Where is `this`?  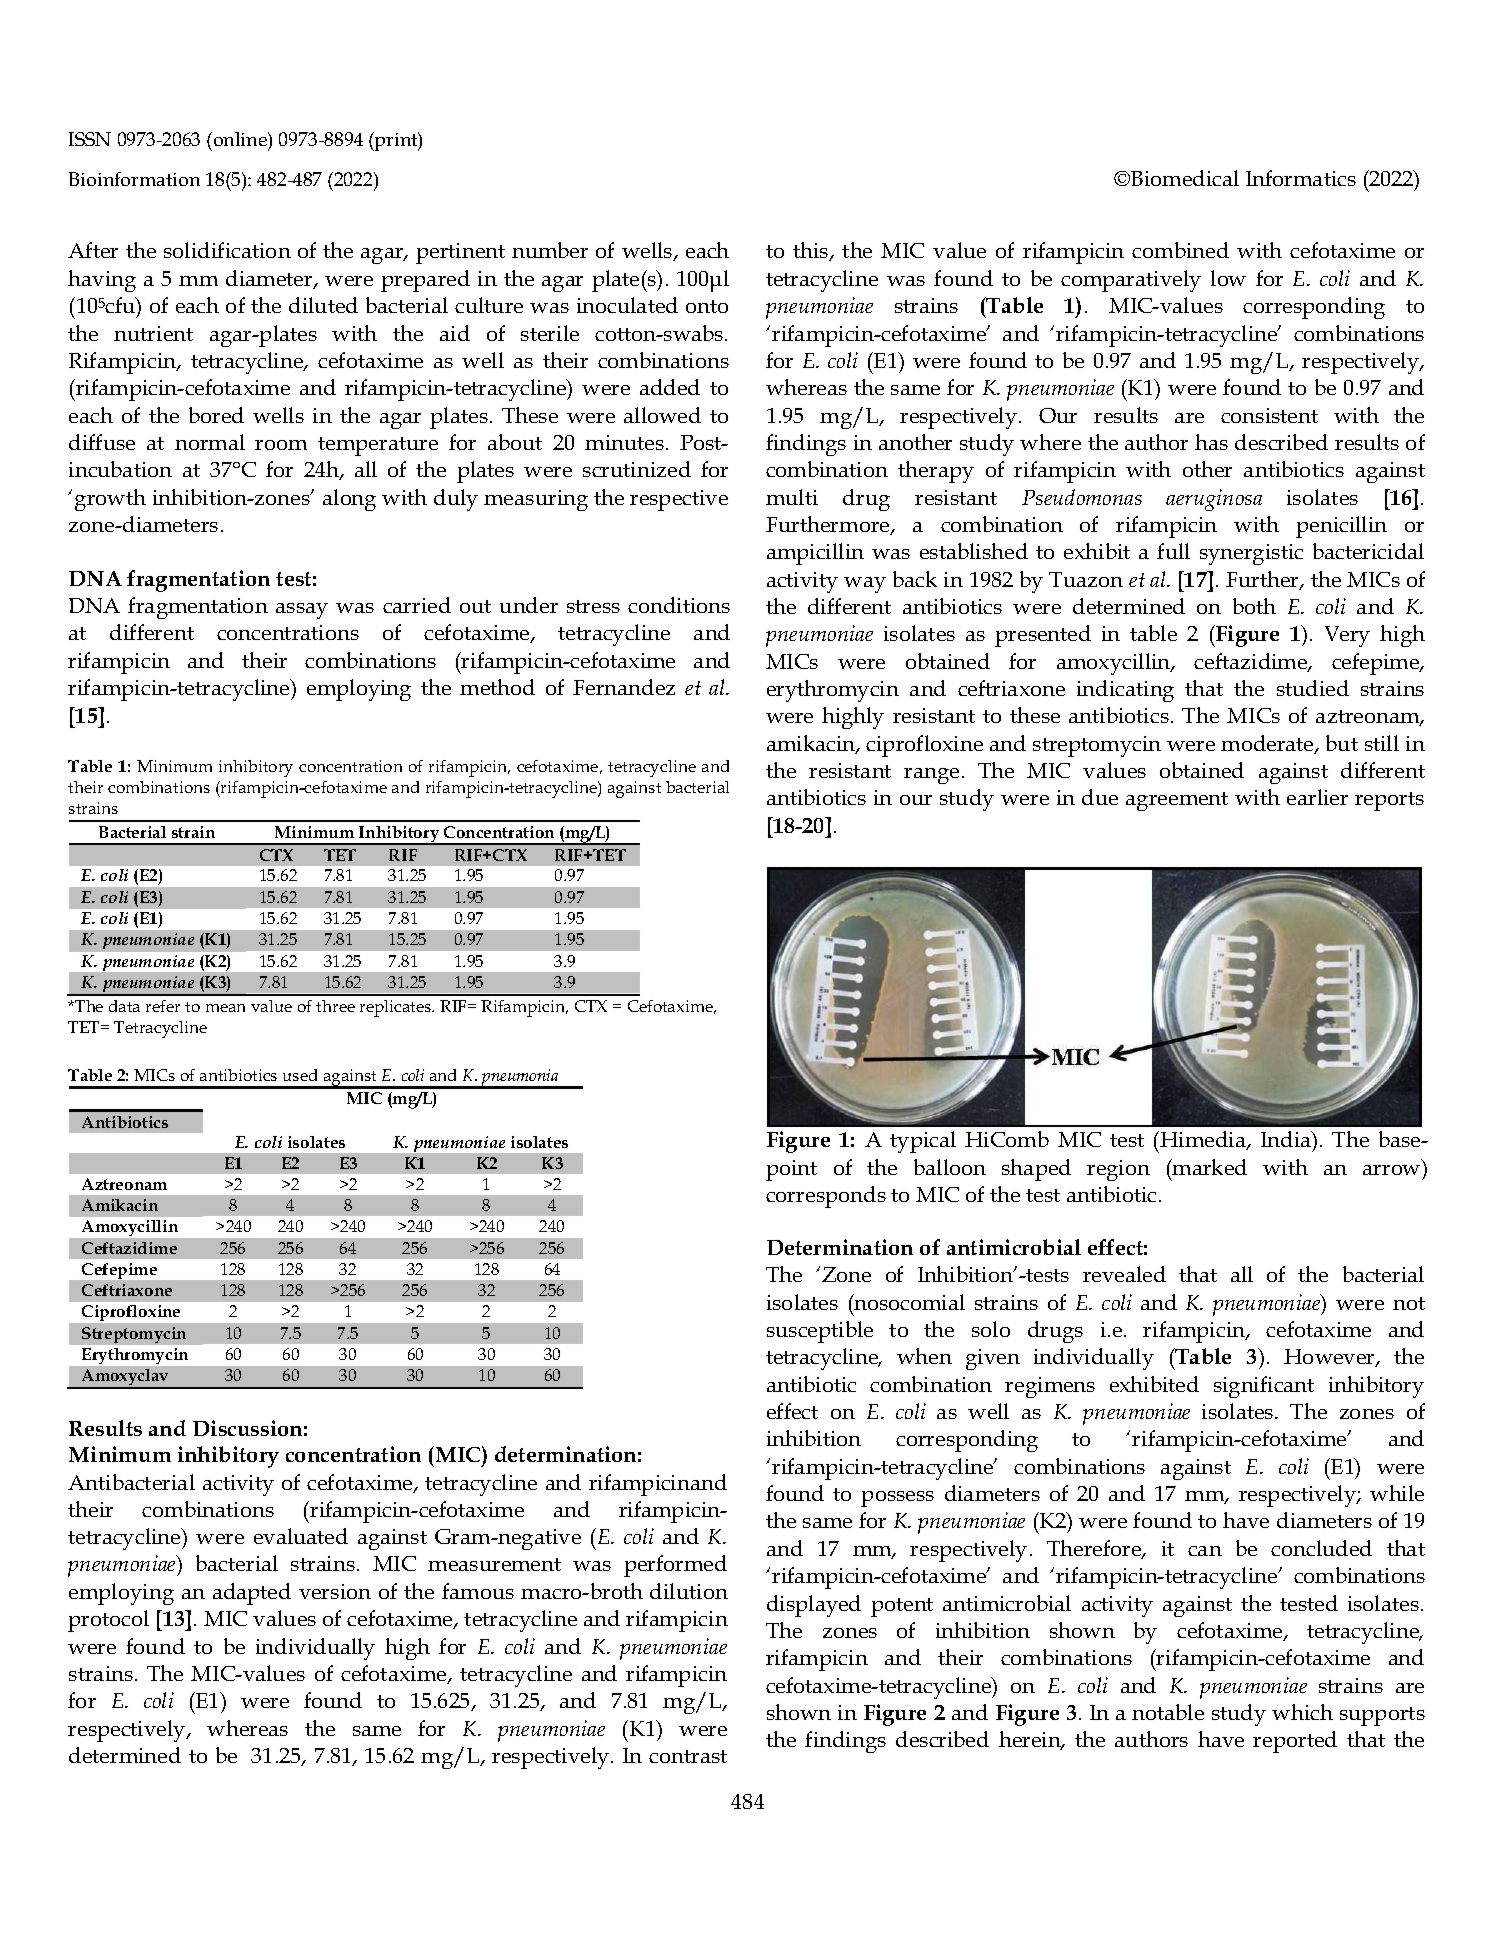 this is located at coordinates (812, 251).
